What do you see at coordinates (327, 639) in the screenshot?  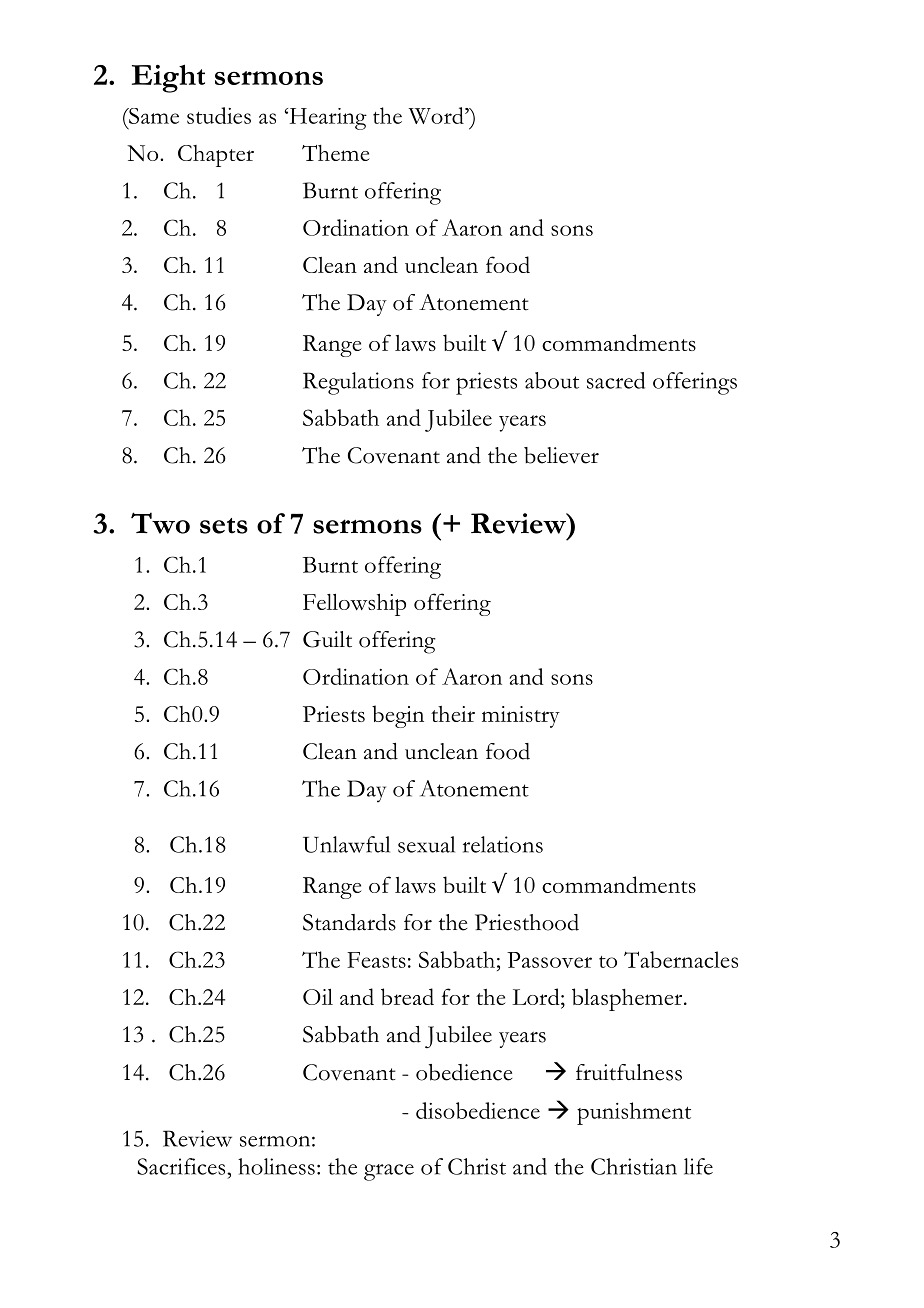 I see `Guilt` at bounding box center [327, 639].
